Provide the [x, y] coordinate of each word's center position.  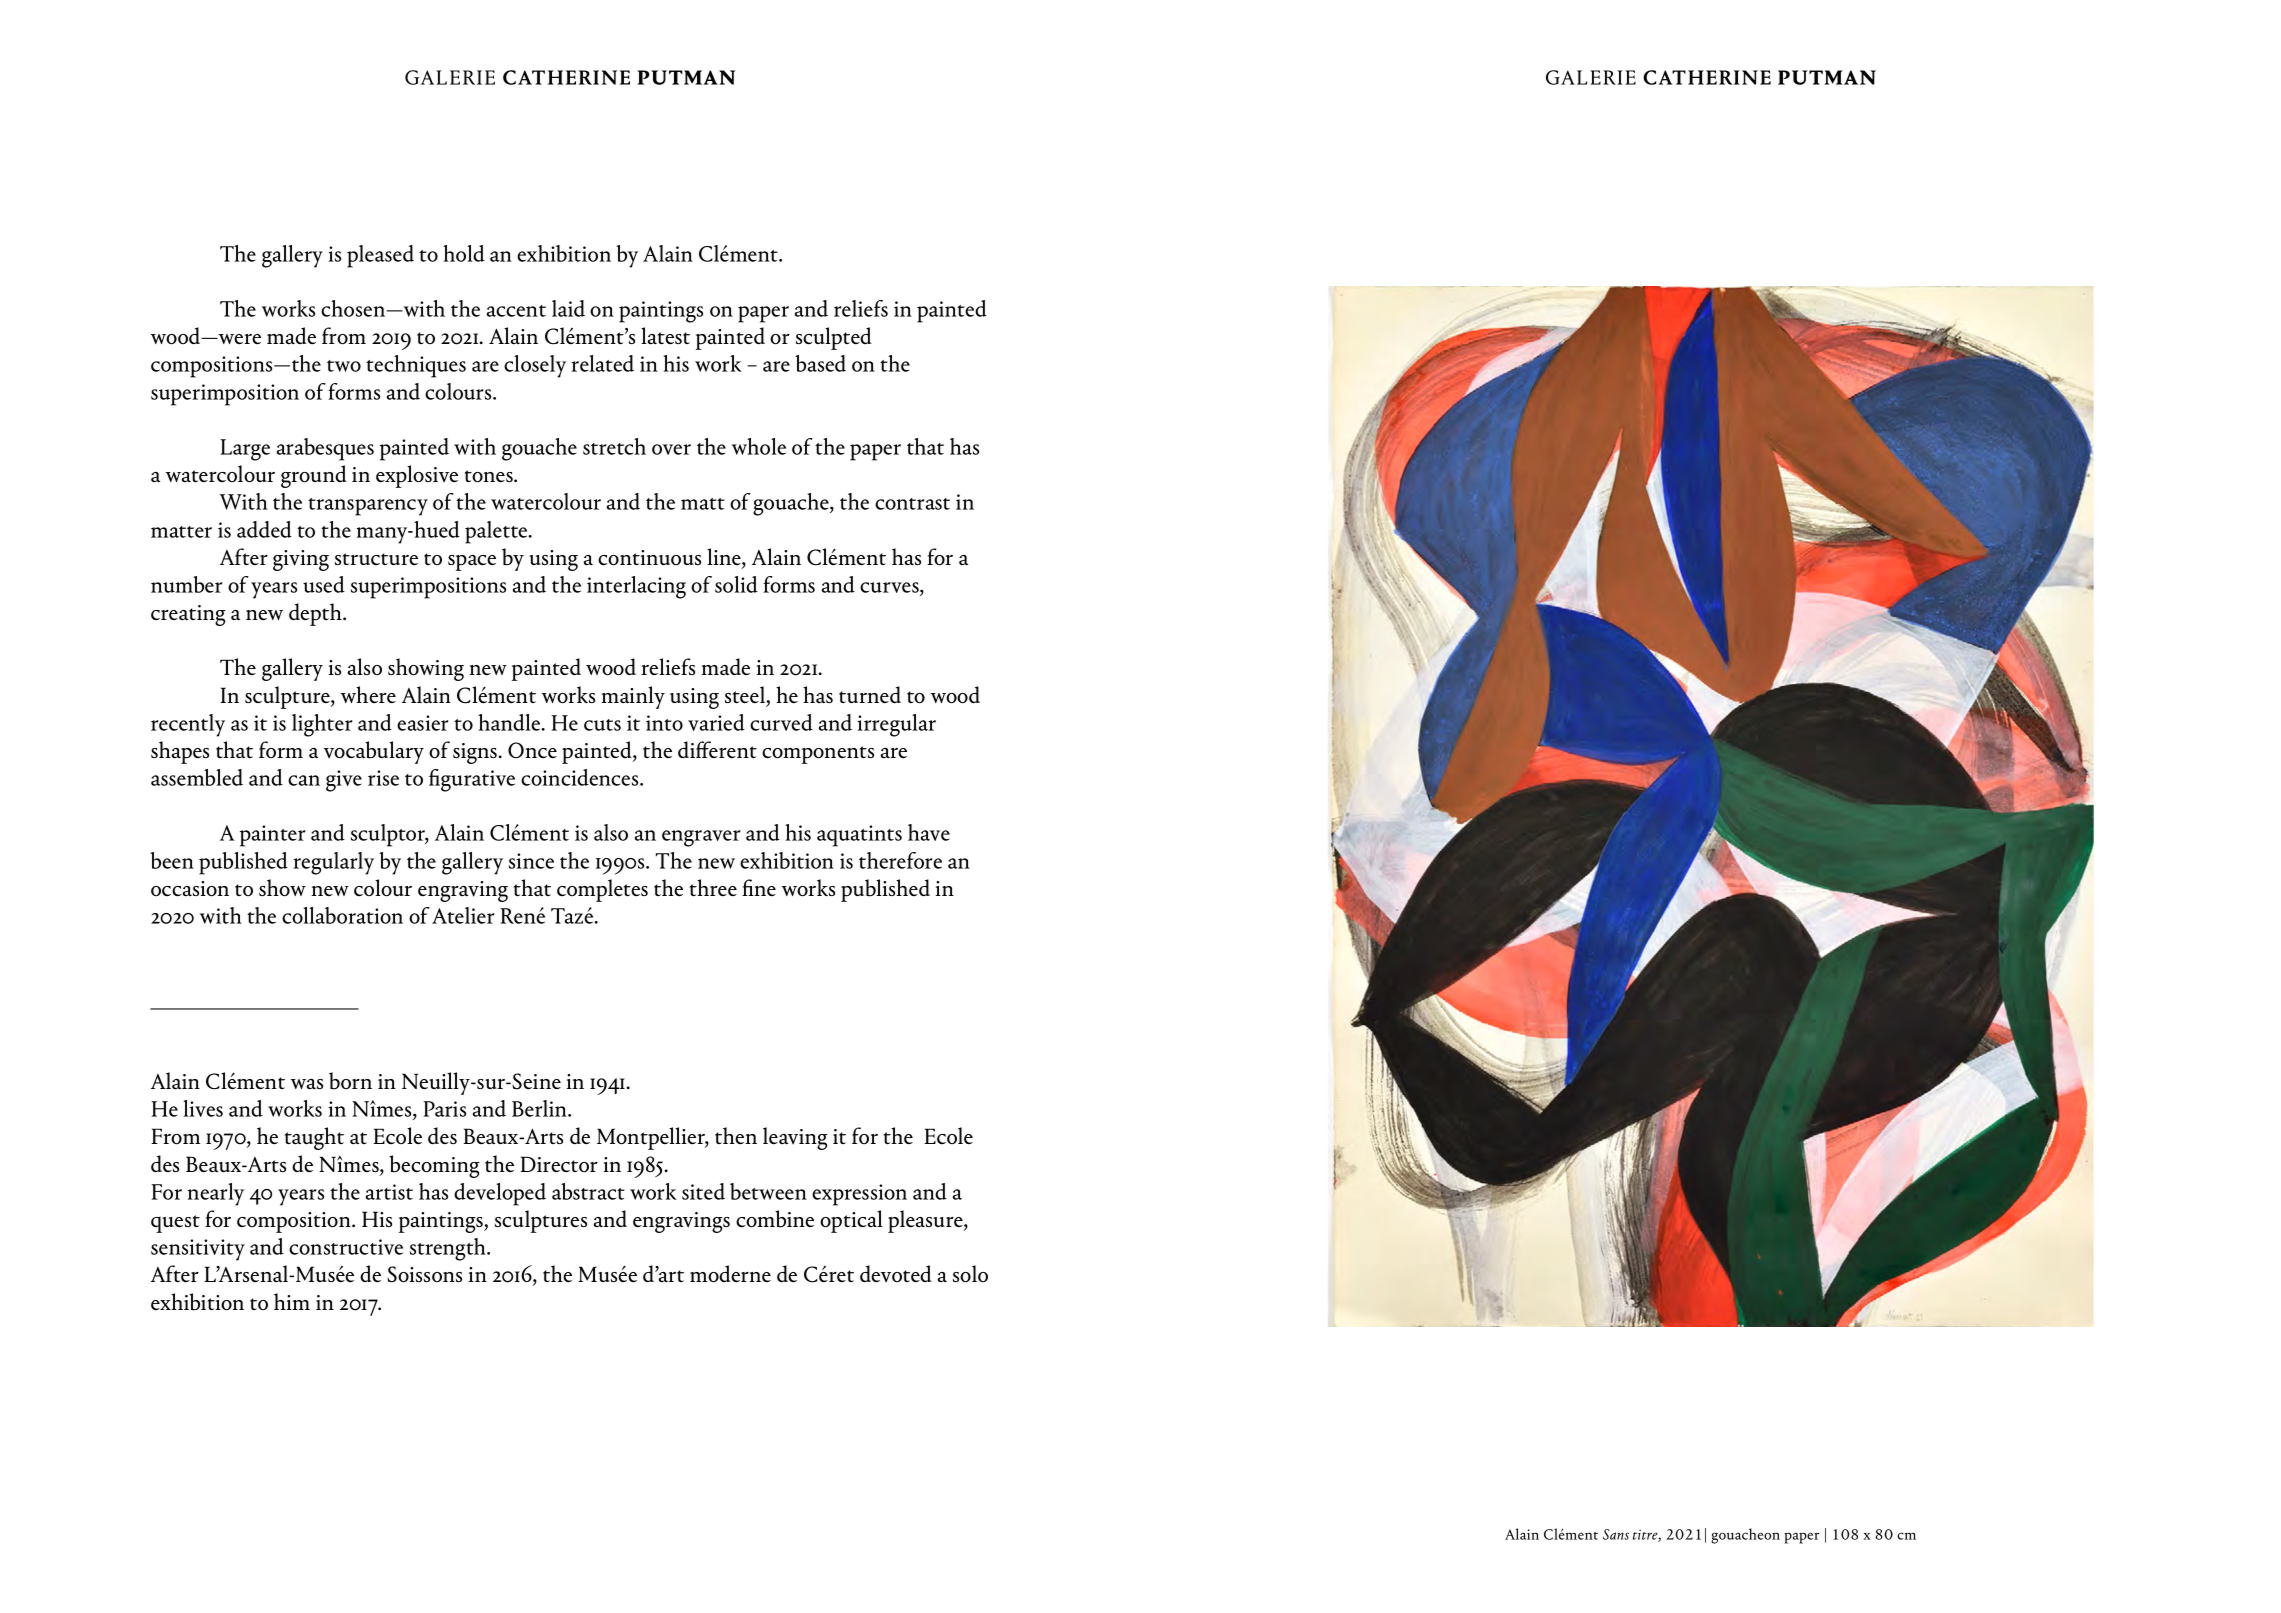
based [820, 363]
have [929, 832]
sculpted [834, 338]
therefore [900, 860]
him [292, 1301]
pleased [380, 256]
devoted [896, 1274]
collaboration [342, 915]
